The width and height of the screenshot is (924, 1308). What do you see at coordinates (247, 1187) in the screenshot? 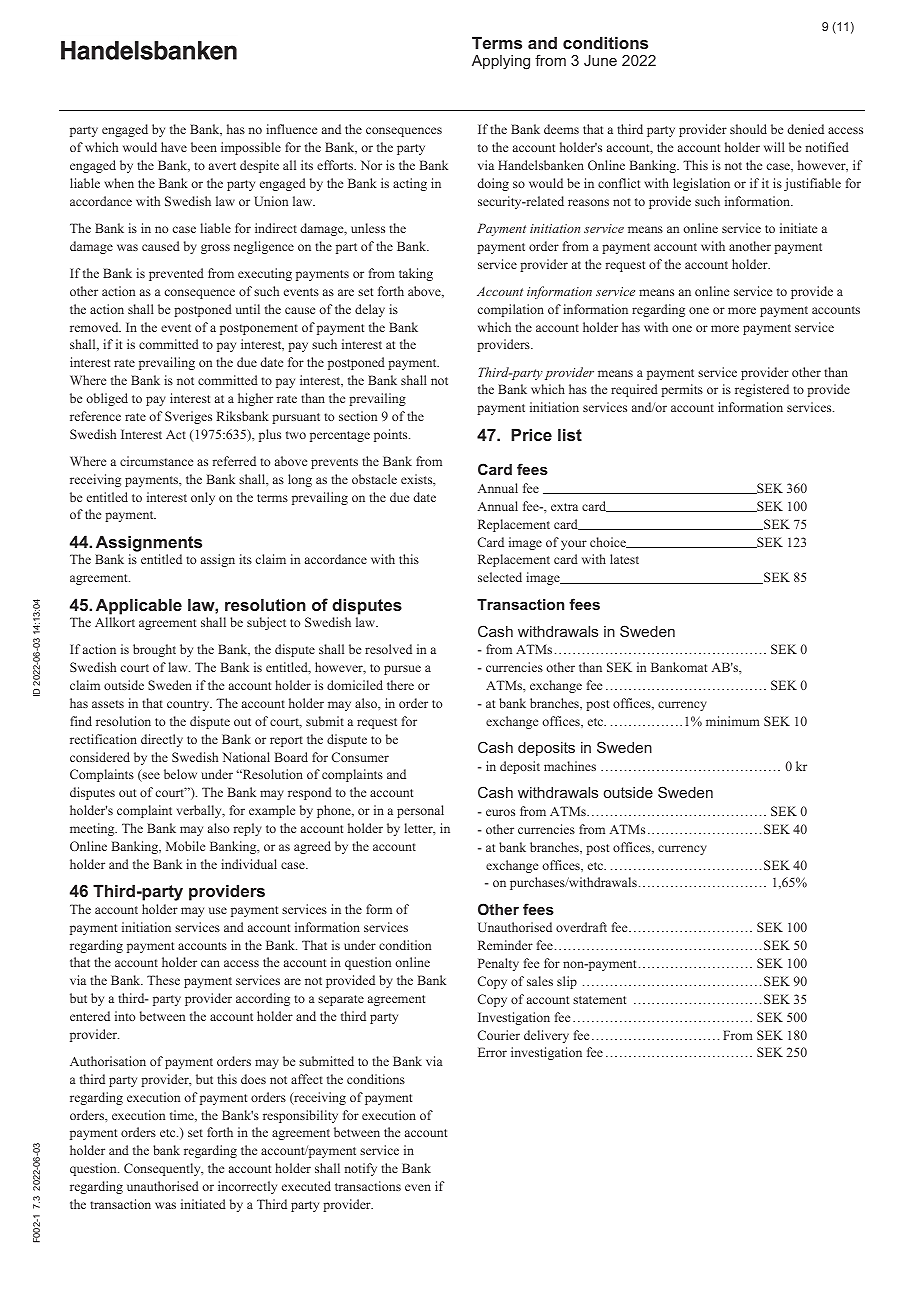
I see `incorrectly` at bounding box center [247, 1187].
